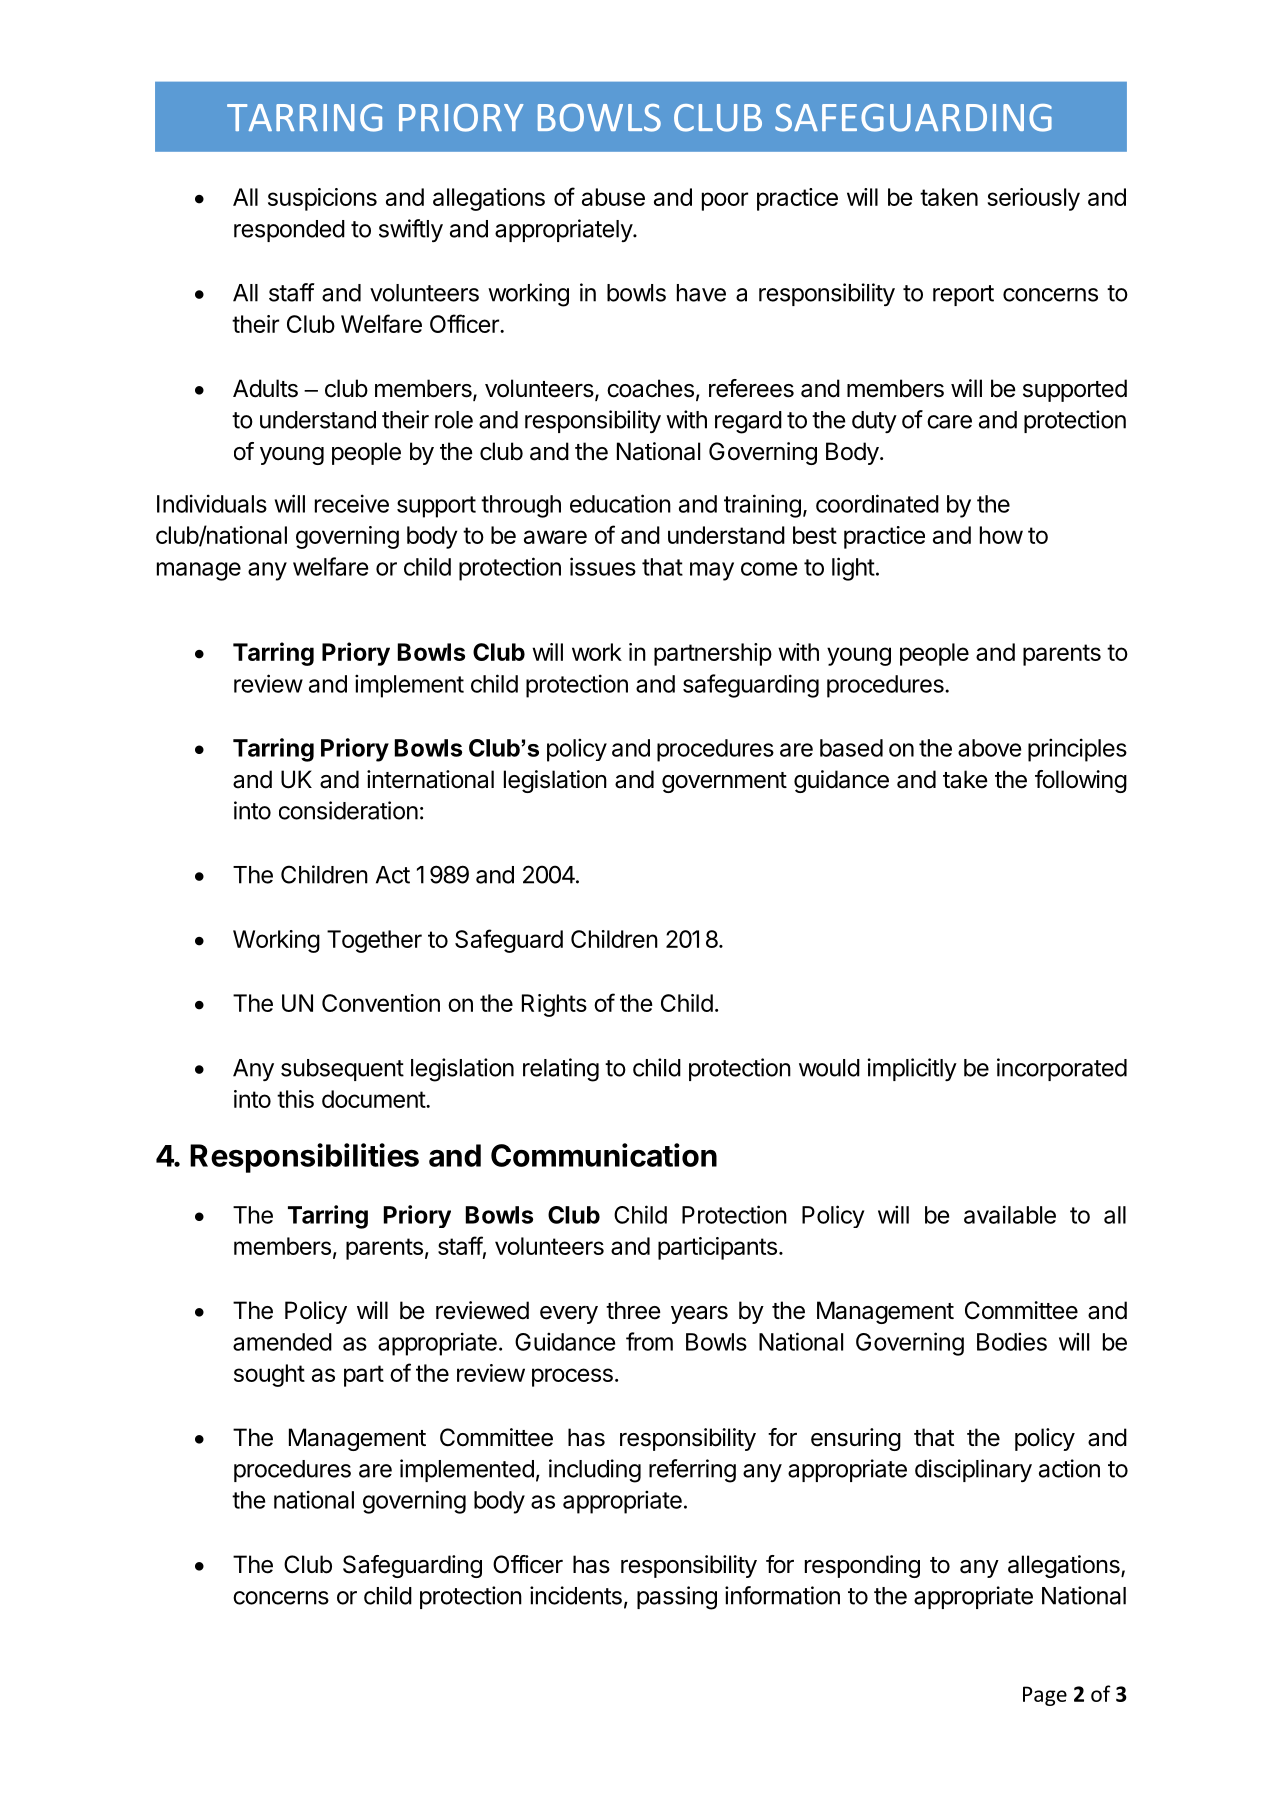  What do you see at coordinates (677, 1598) in the screenshot?
I see `passing` at bounding box center [677, 1598].
